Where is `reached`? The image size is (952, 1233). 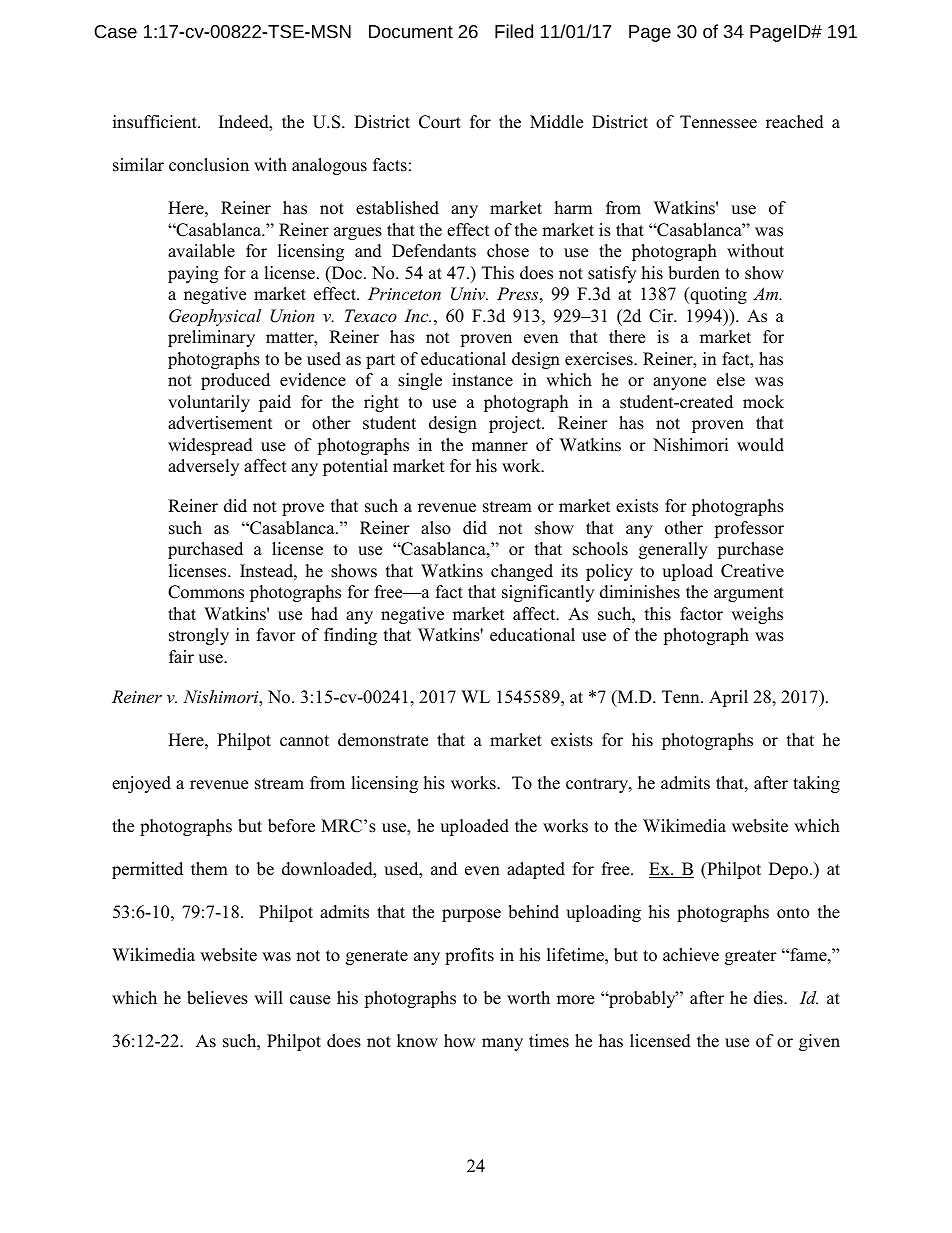
reached is located at coordinates (795, 122).
